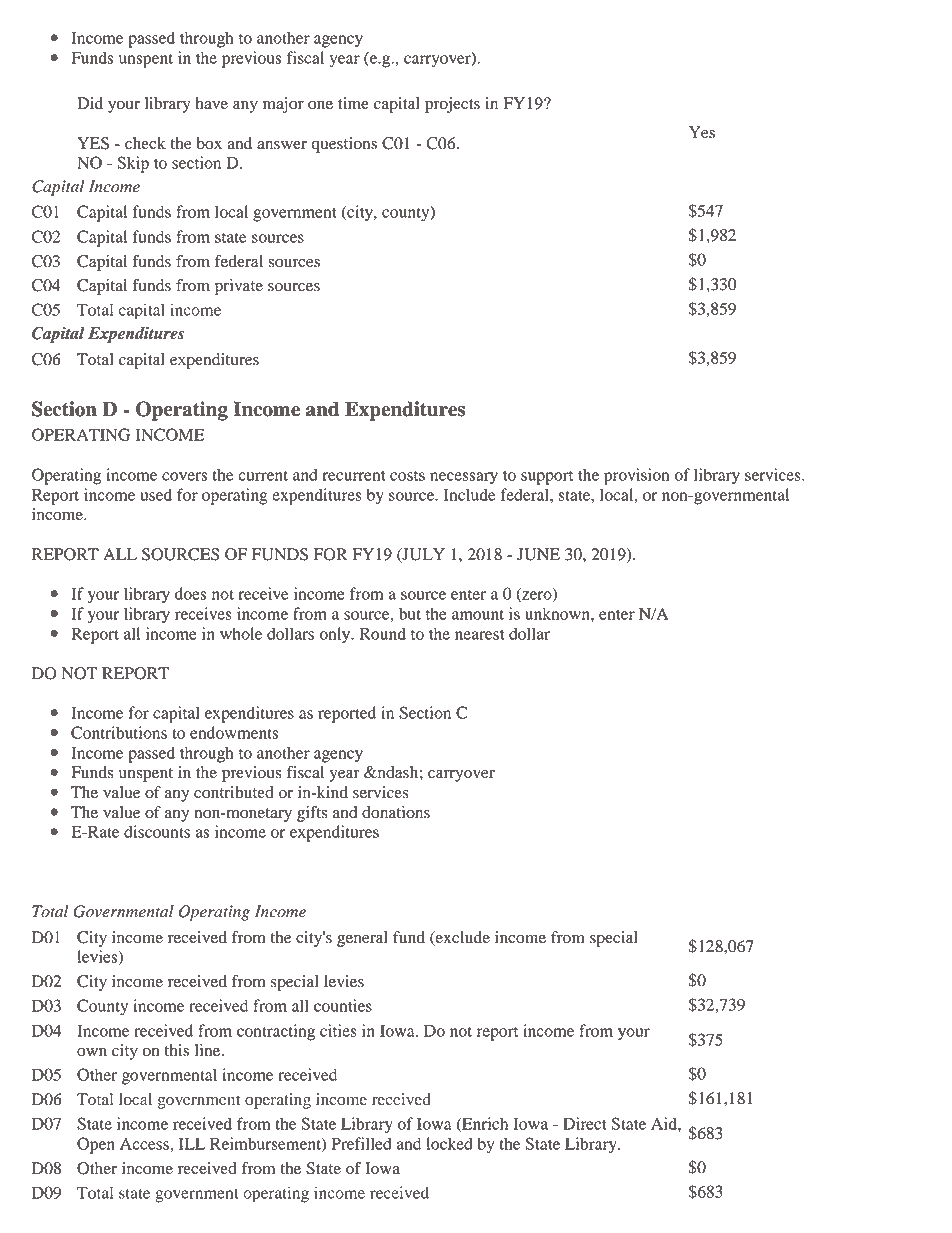  What do you see at coordinates (407, 476) in the image?
I see `costs` at bounding box center [407, 476].
